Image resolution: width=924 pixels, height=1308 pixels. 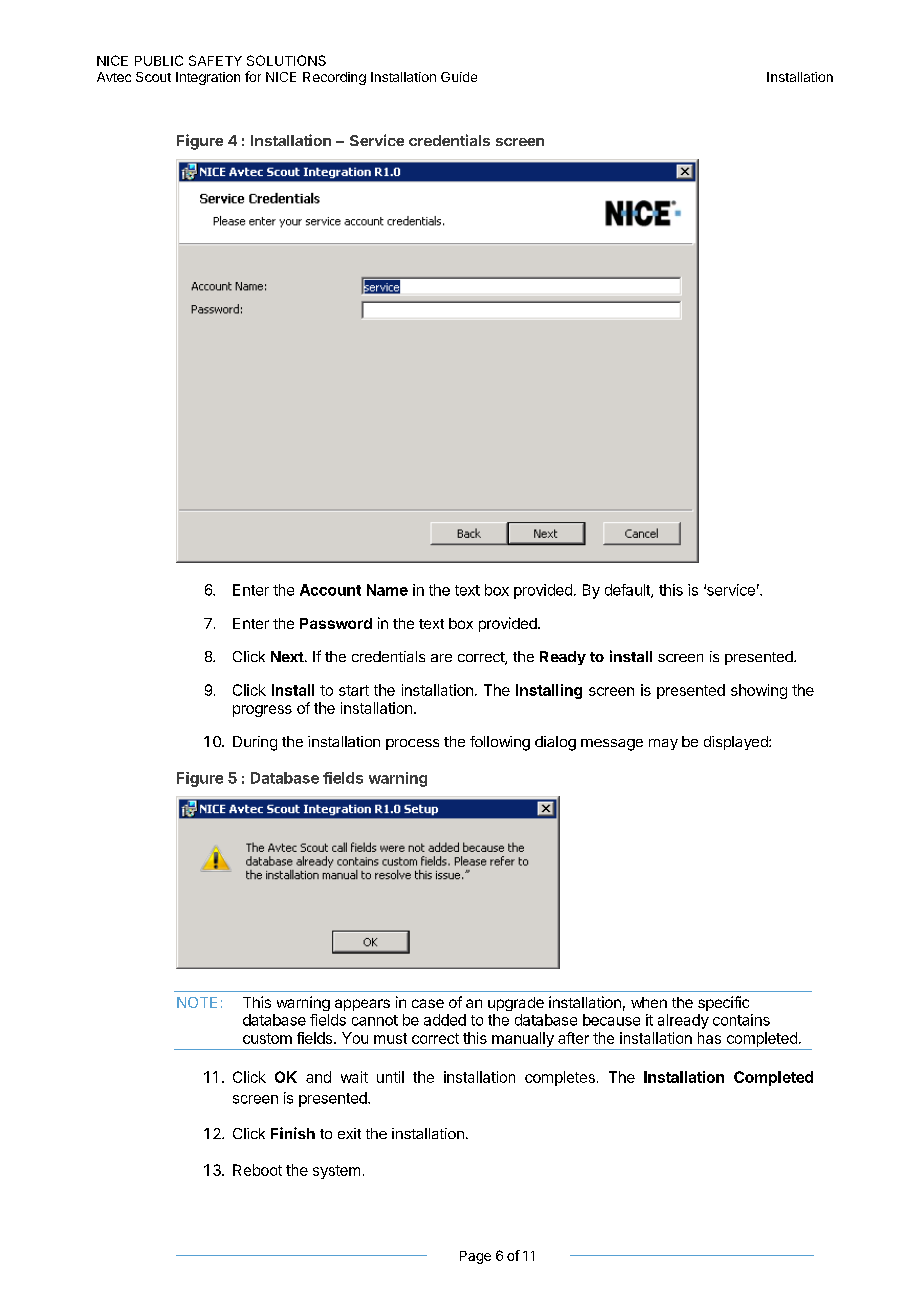 What do you see at coordinates (257, 1170) in the document?
I see `Reboot` at bounding box center [257, 1170].
